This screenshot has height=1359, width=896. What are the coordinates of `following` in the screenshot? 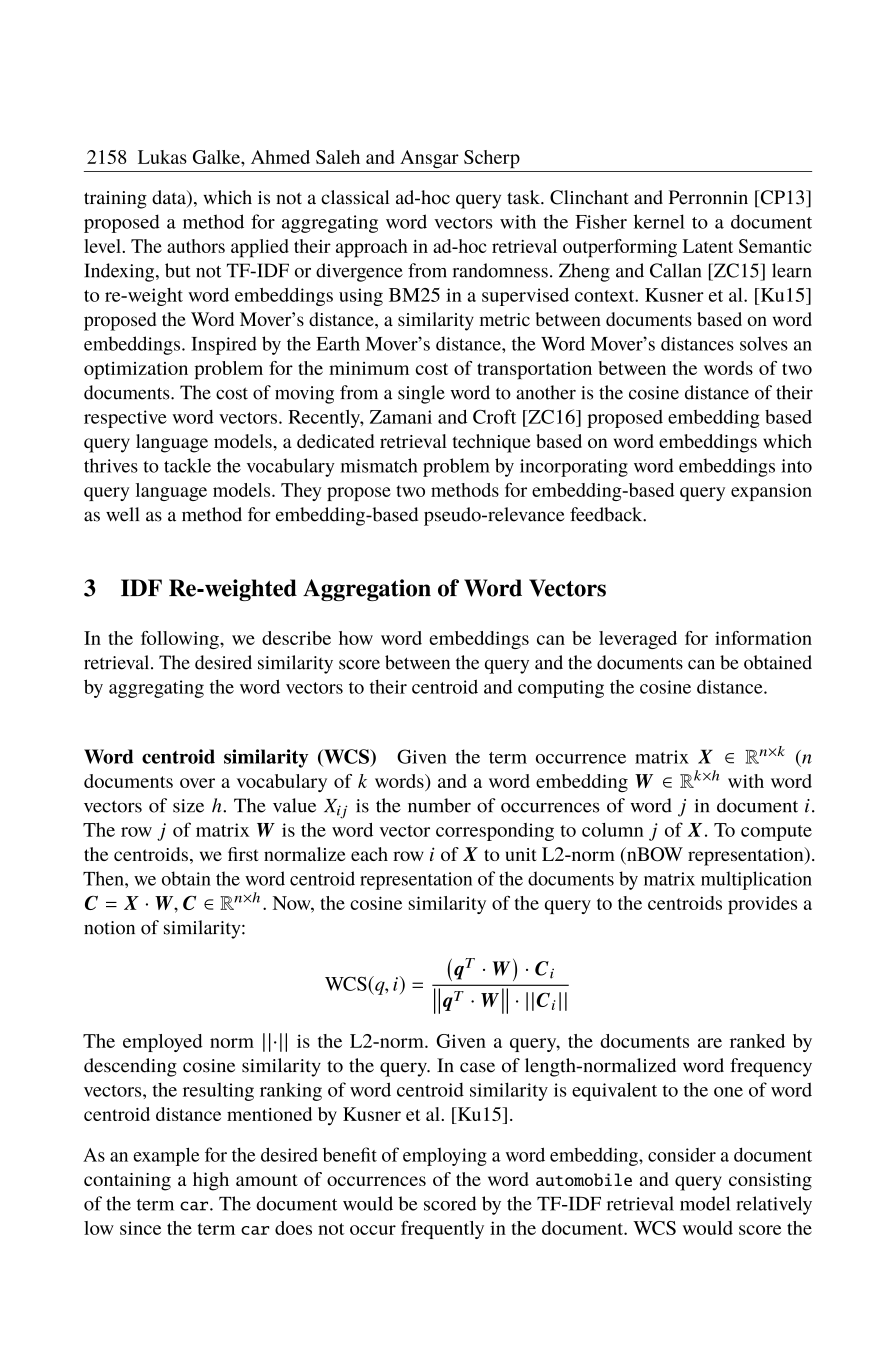 It's located at (181, 640).
